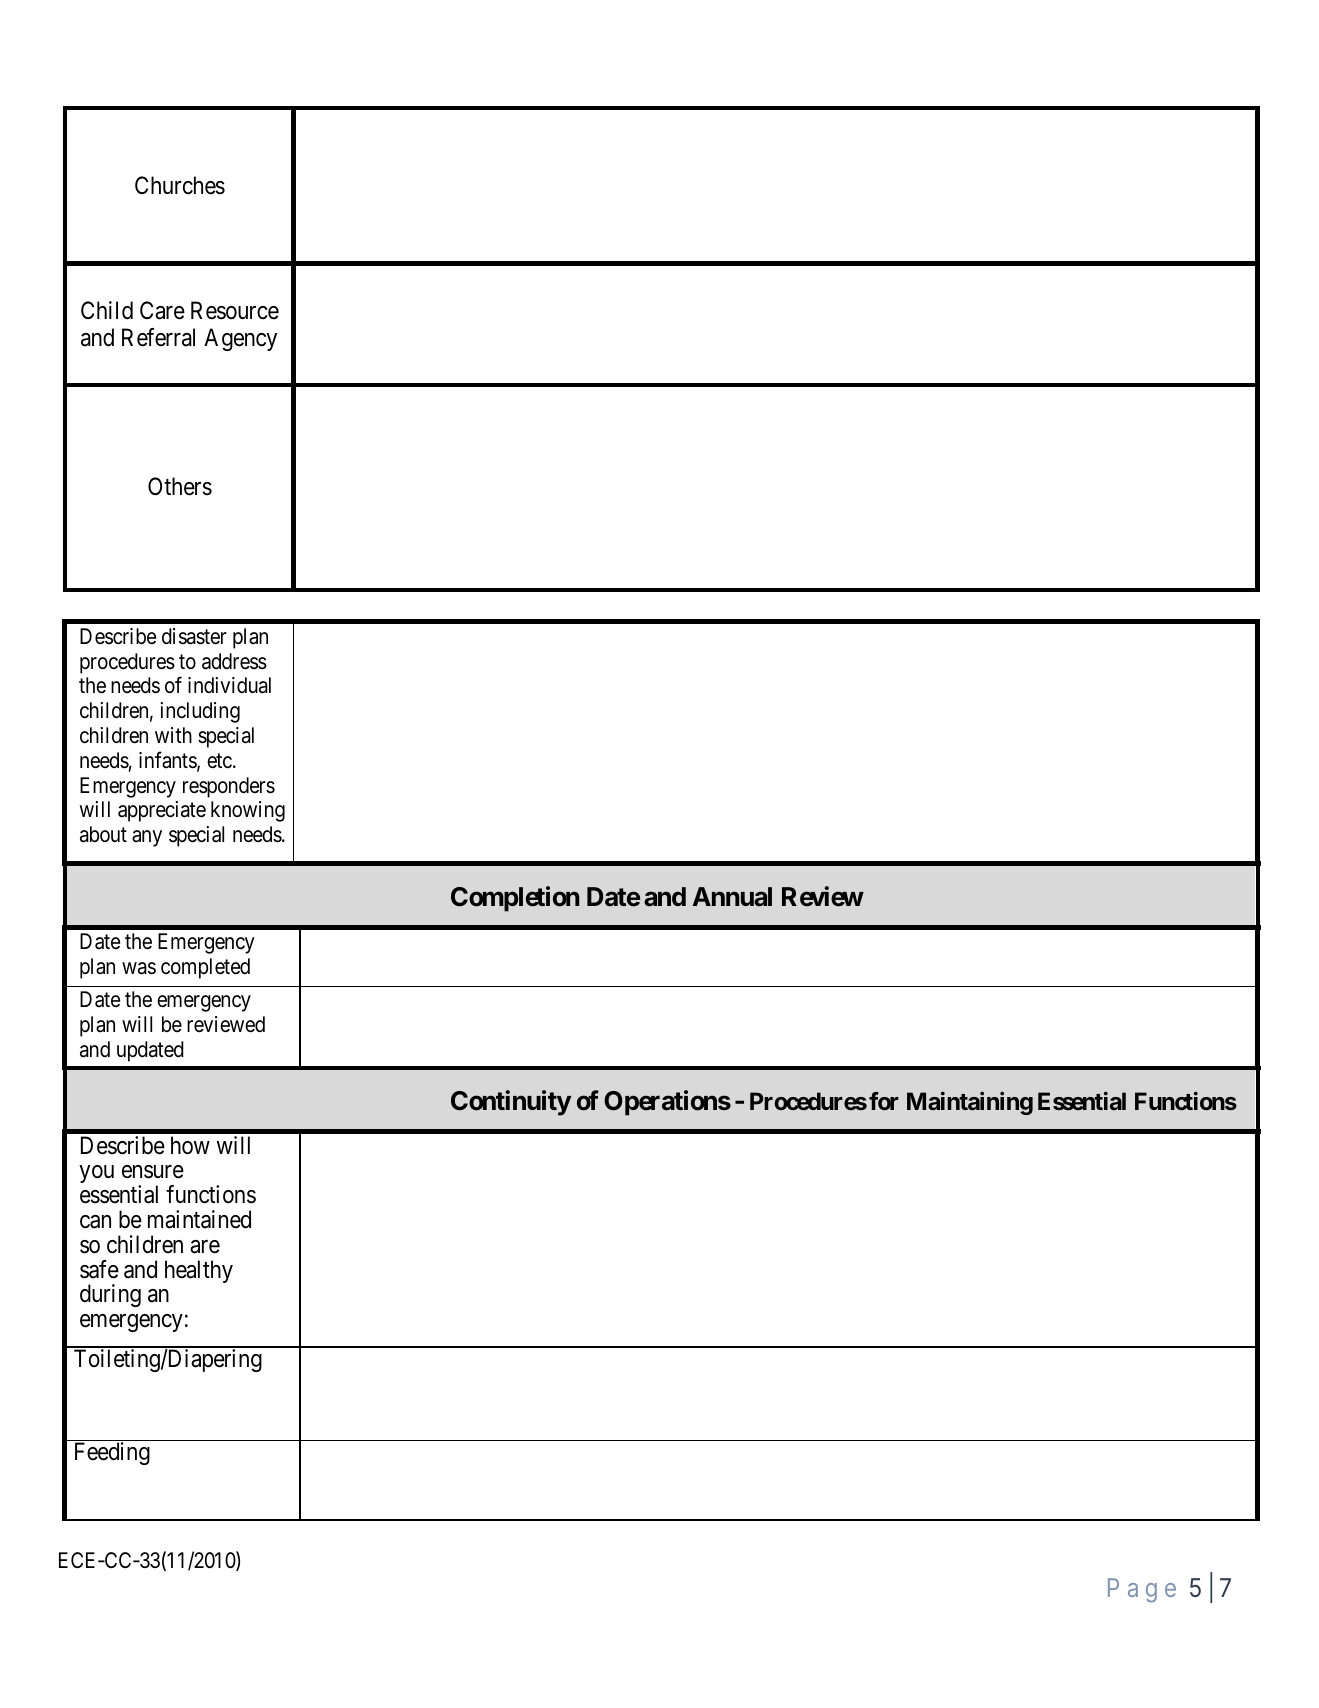 The image size is (1319, 1708). Describe the element at coordinates (235, 310) in the screenshot. I see `Resource` at that location.
